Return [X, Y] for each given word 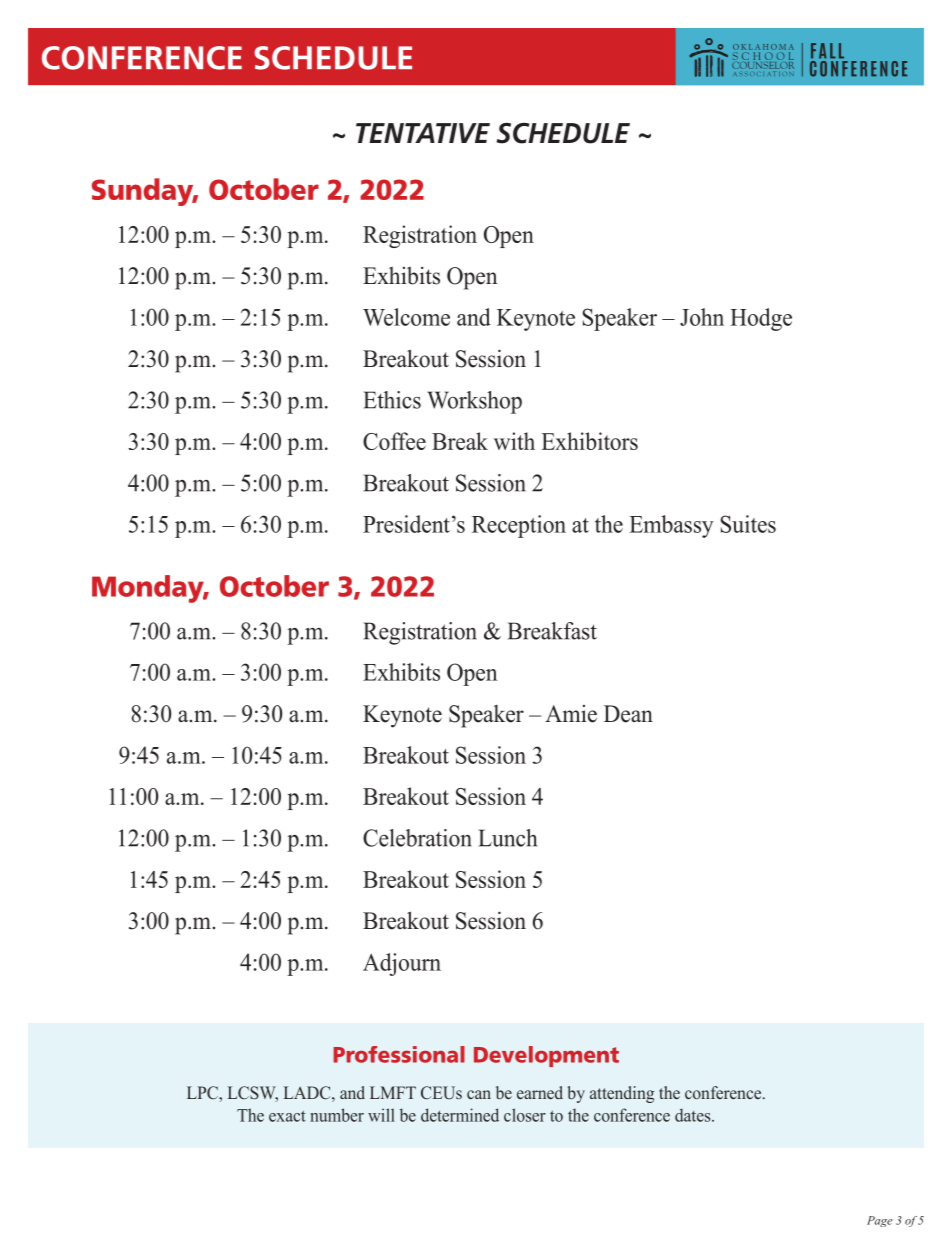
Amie [571, 714]
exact [287, 1116]
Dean [628, 714]
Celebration [417, 838]
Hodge [761, 319]
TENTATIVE [423, 133]
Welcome [406, 317]
